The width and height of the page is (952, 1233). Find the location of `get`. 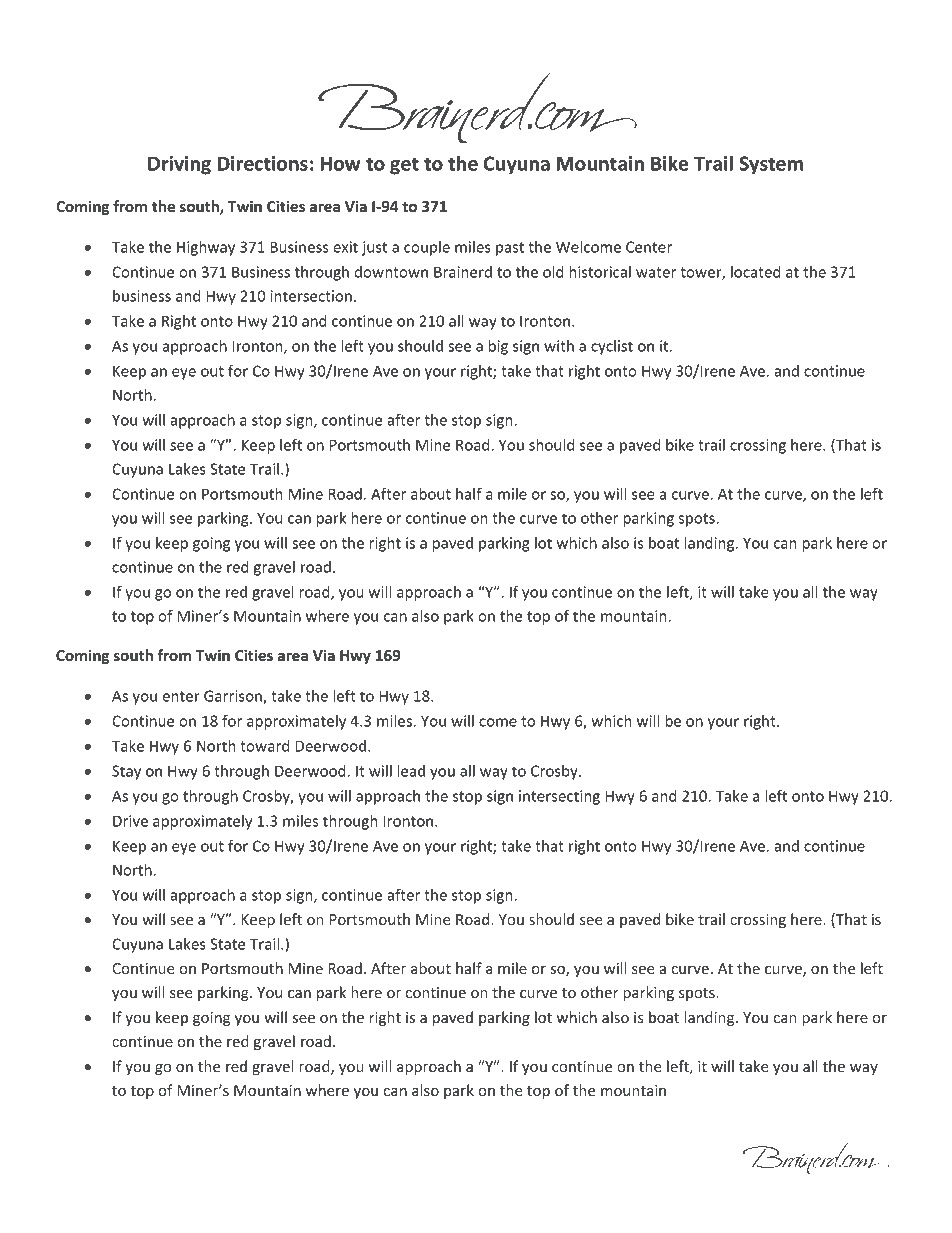

get is located at coordinates (404, 166).
